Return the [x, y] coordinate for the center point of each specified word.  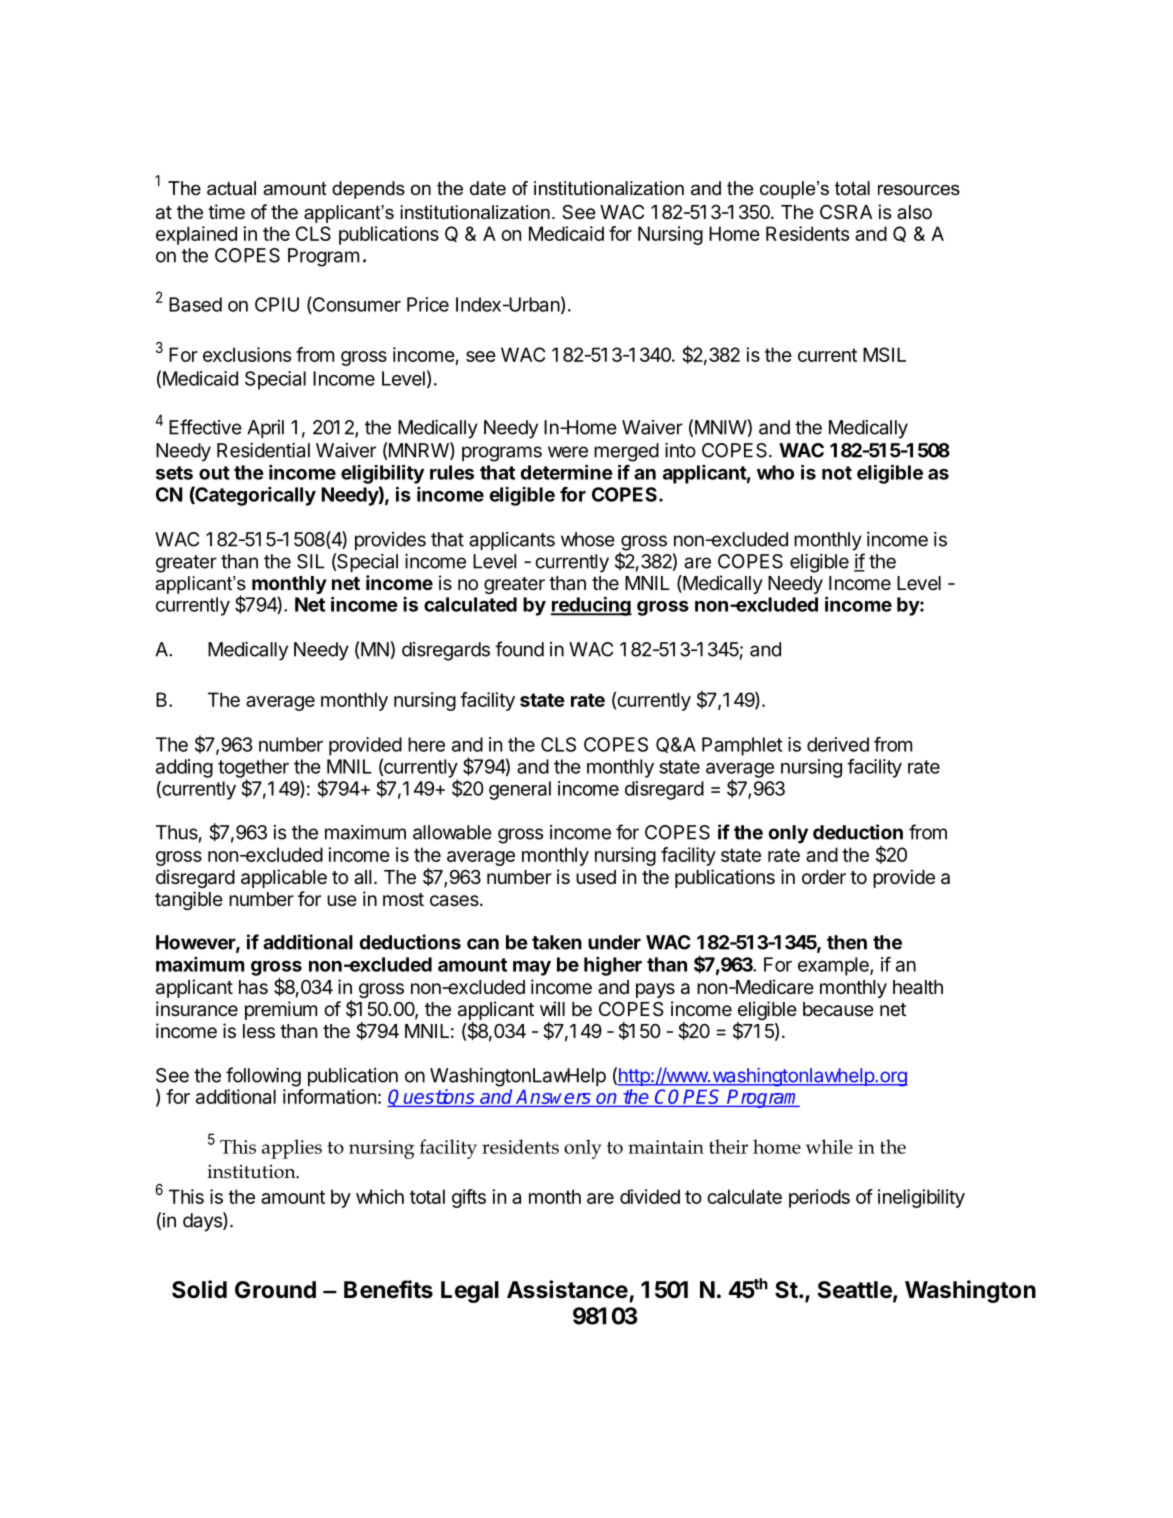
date [488, 188]
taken [557, 942]
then [847, 942]
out [214, 473]
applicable [284, 878]
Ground [275, 1289]
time [226, 211]
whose [588, 539]
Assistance [567, 1289]
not [837, 473]
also [914, 212]
